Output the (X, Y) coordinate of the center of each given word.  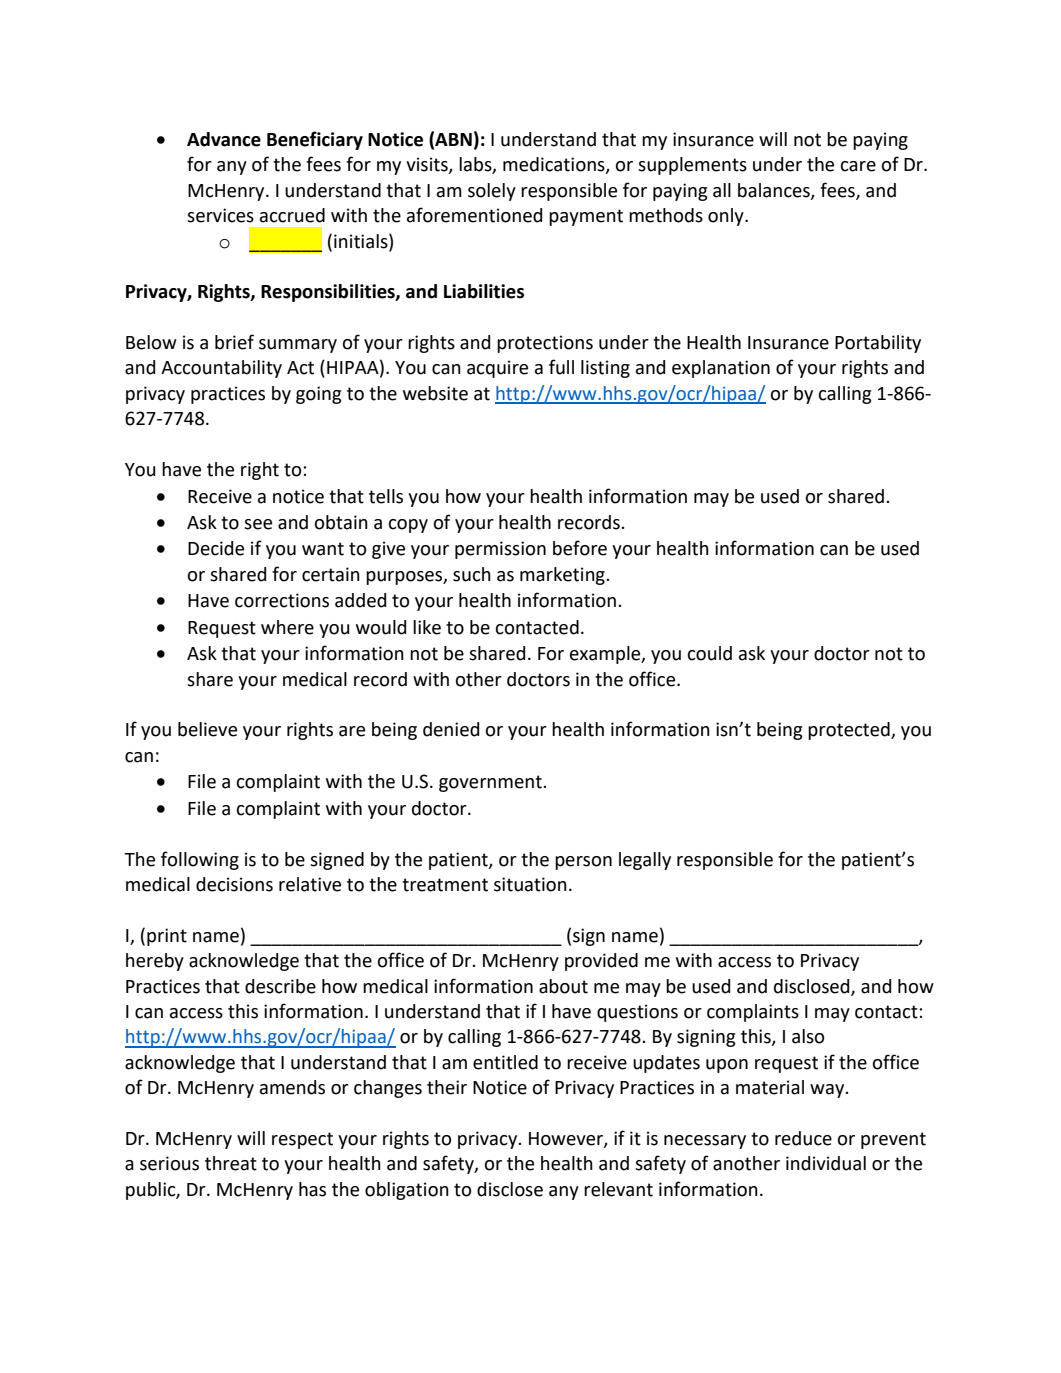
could (710, 653)
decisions (234, 884)
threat (231, 1163)
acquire (497, 369)
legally (645, 861)
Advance (224, 139)
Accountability (221, 369)
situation (530, 884)
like (427, 627)
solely (492, 192)
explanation (721, 369)
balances (775, 191)
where (287, 627)
